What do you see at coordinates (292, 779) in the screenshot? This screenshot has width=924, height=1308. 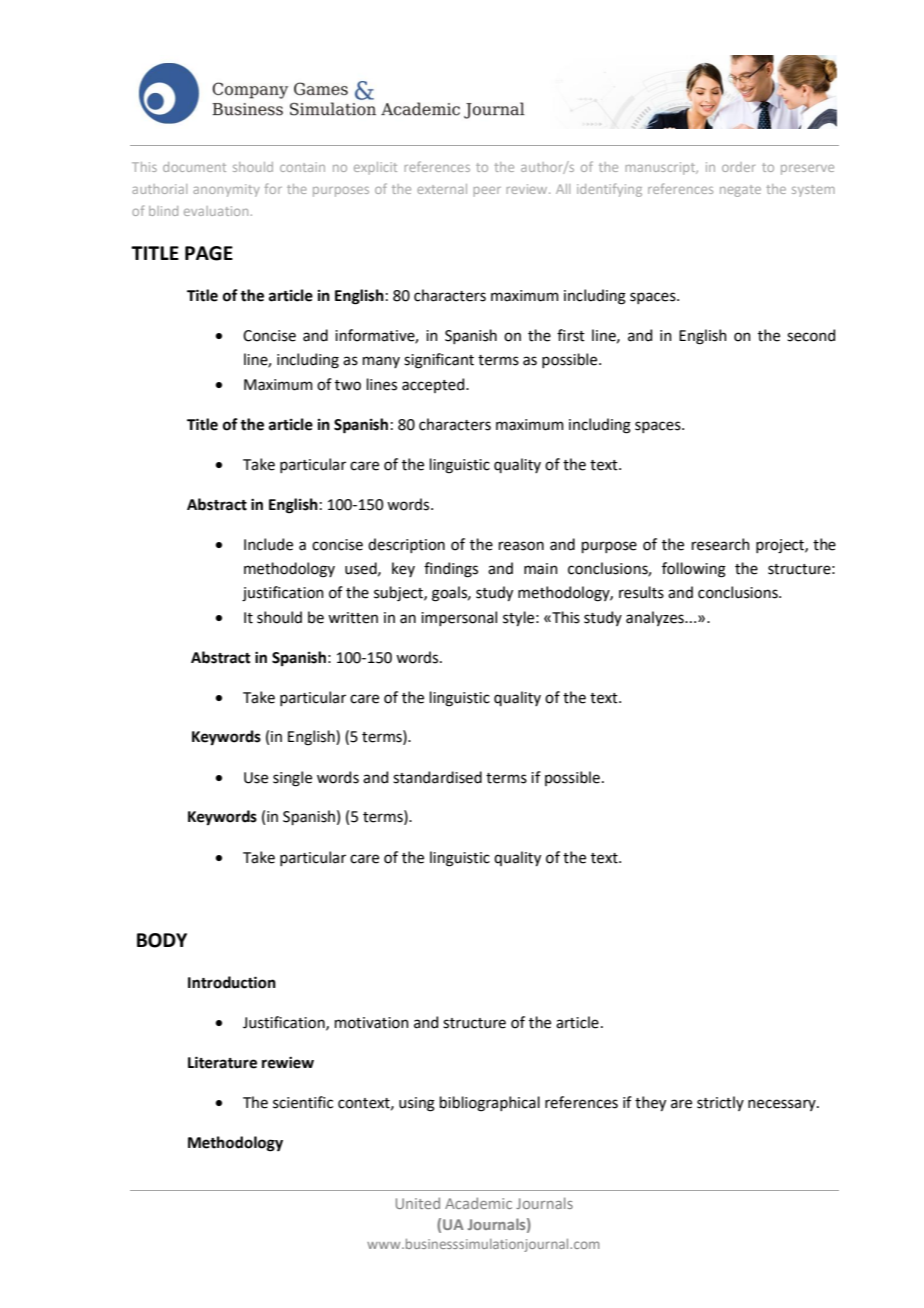 I see `single` at bounding box center [292, 779].
